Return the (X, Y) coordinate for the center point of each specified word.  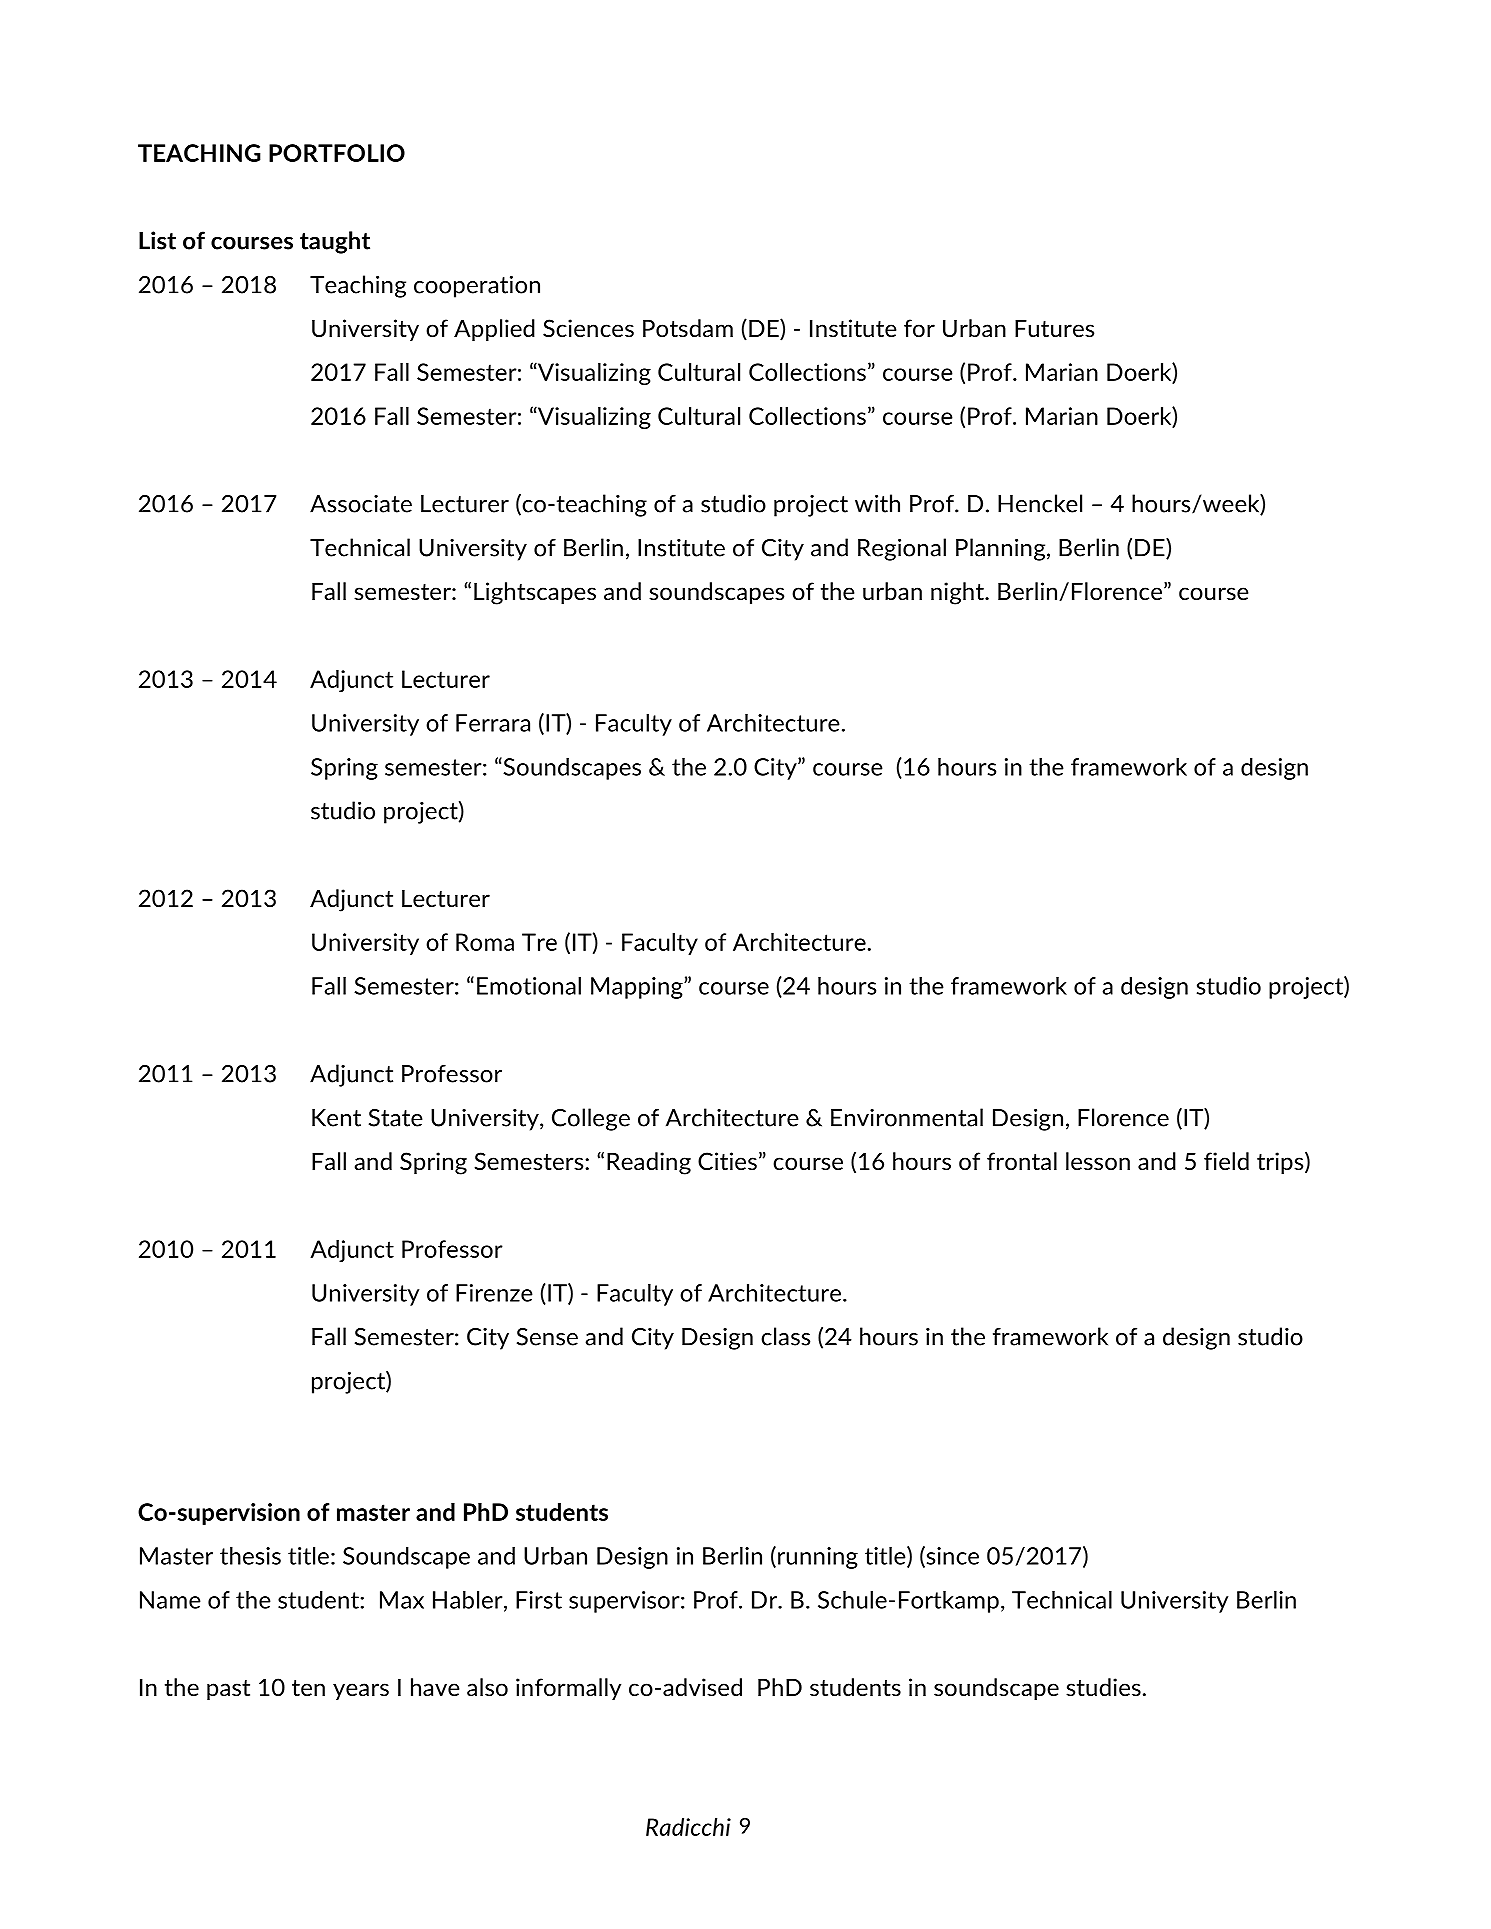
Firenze (494, 1293)
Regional (902, 549)
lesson (1098, 1161)
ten (308, 1688)
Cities (727, 1161)
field (1226, 1161)
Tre (539, 942)
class (785, 1336)
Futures (1054, 328)
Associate (361, 504)
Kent (336, 1118)
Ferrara (493, 723)
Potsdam (688, 328)
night (958, 593)
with (877, 503)
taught (335, 242)
